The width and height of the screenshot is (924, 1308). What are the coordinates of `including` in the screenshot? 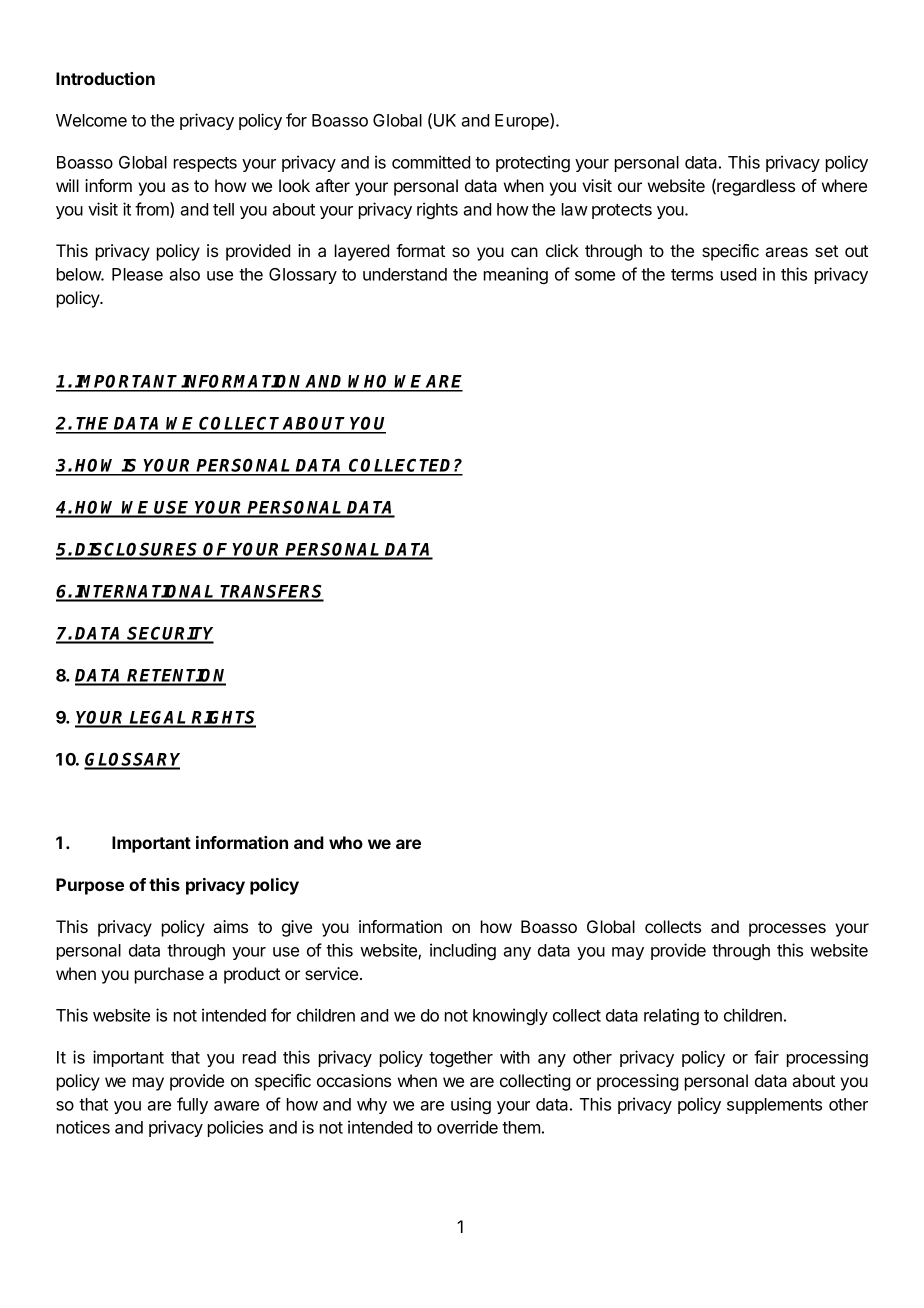 It's located at (463, 951).
